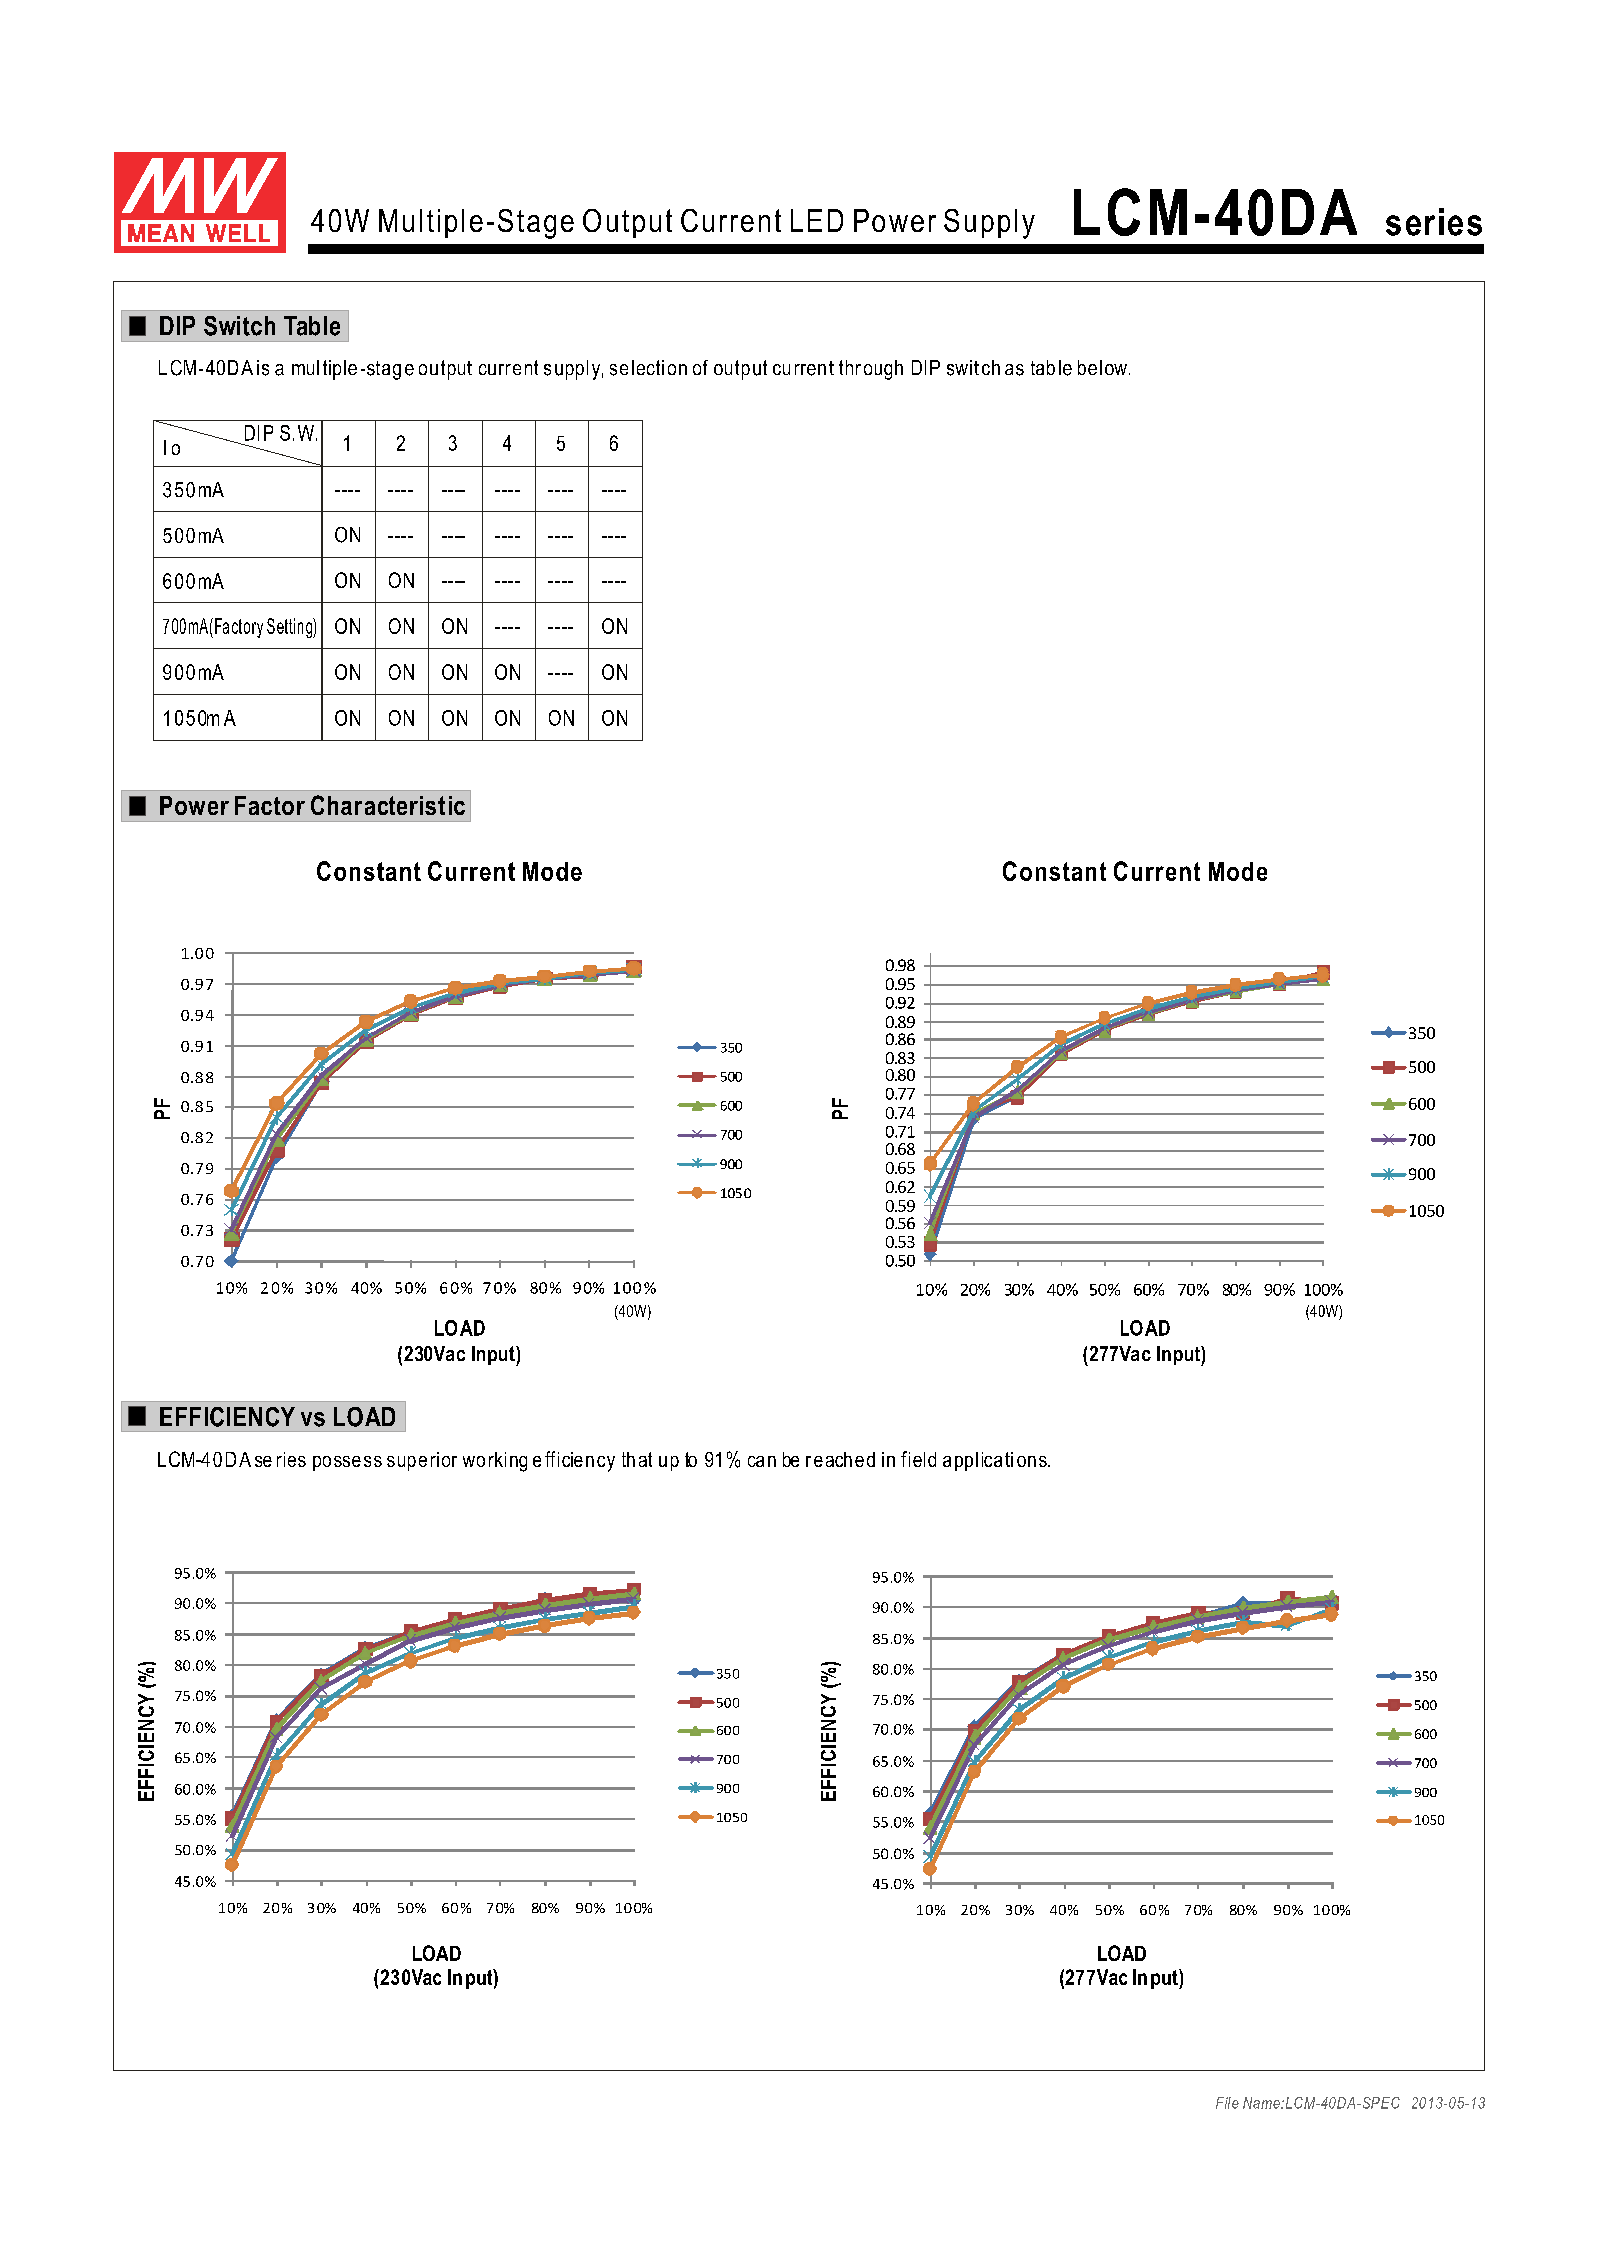  I want to click on that, so click(637, 1459).
